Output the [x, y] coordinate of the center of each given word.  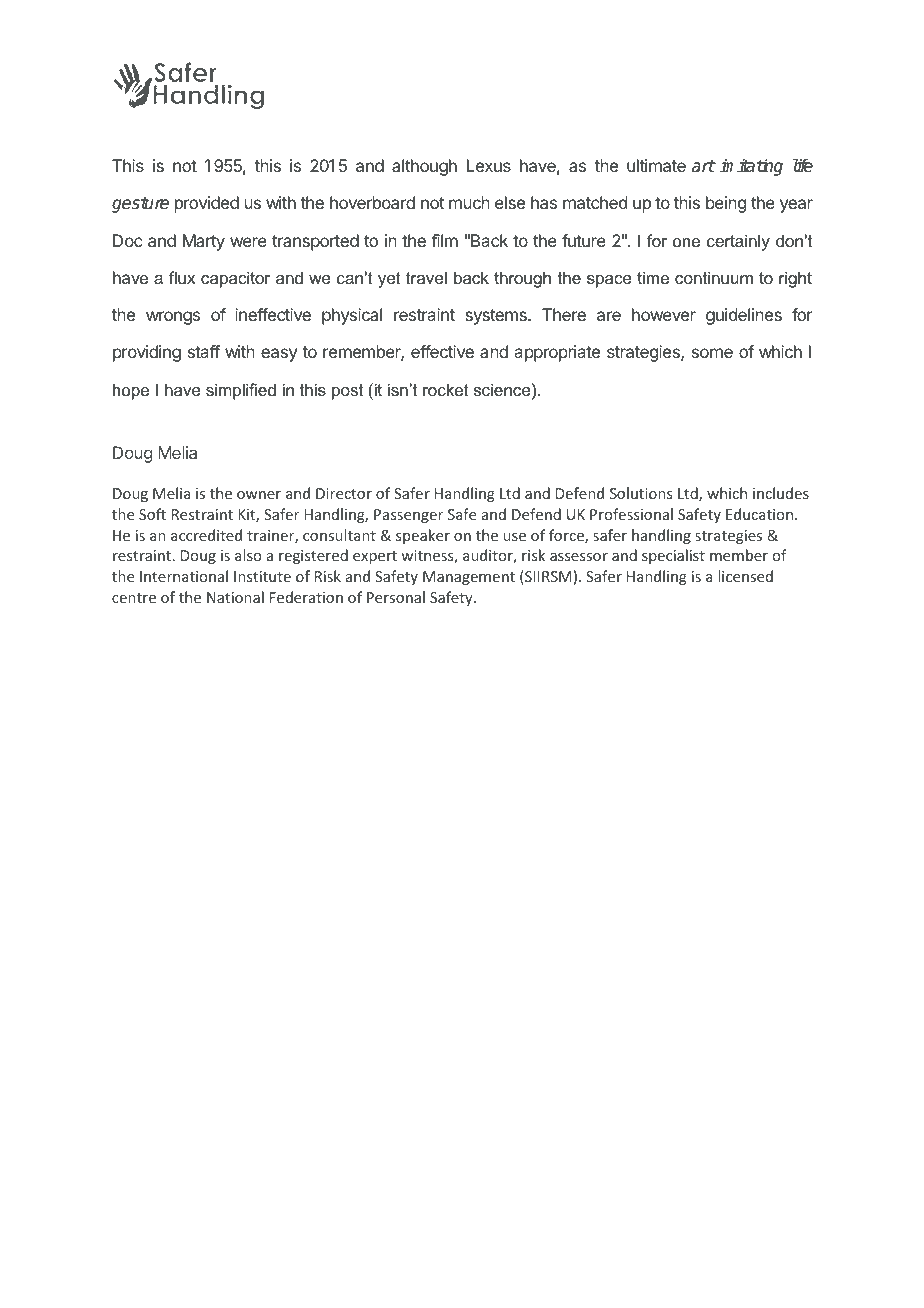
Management [469, 578]
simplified [241, 391]
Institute [262, 576]
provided [207, 204]
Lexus [488, 165]
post [347, 392]
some [712, 353]
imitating [751, 167]
